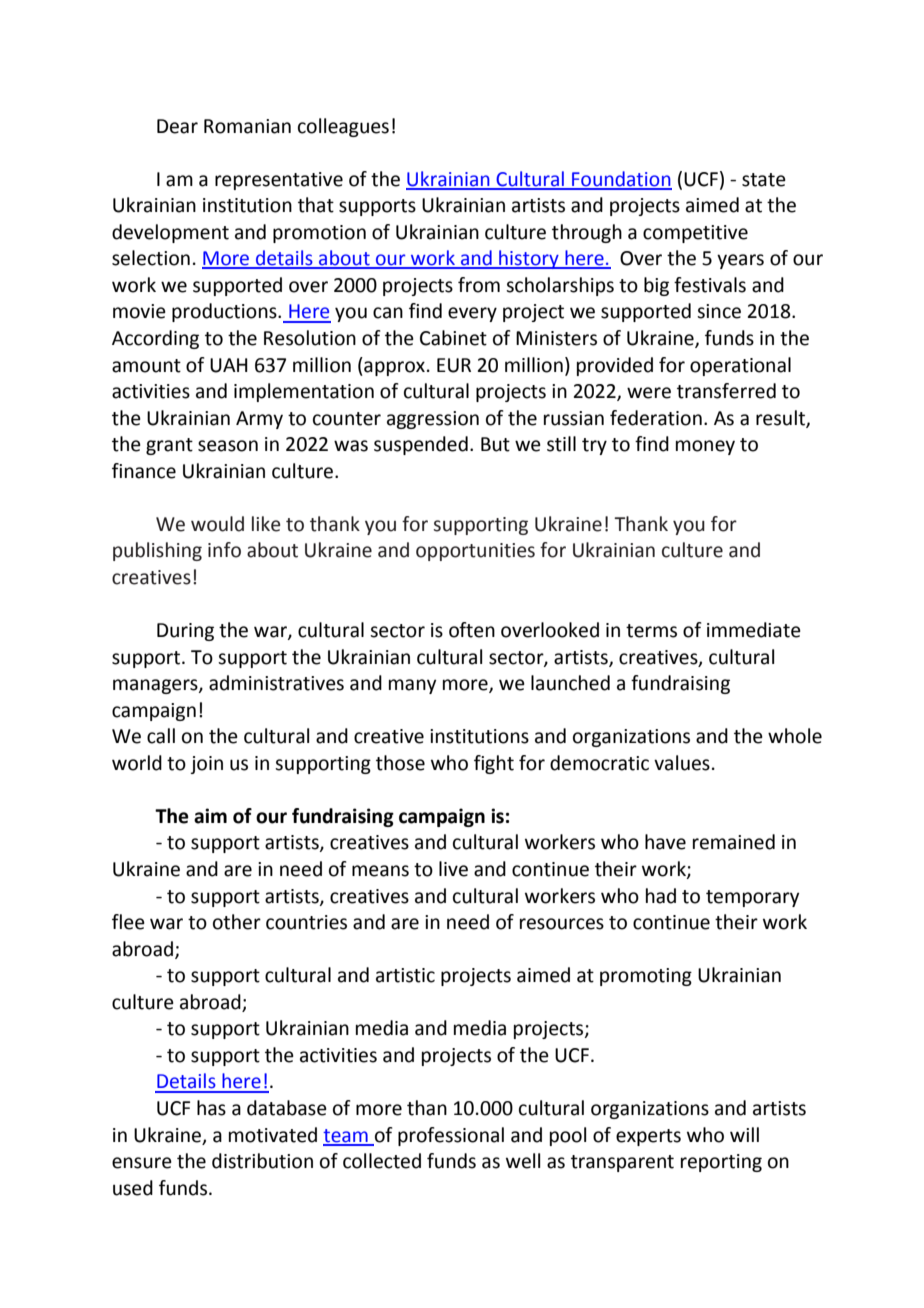 The height and width of the screenshot is (1308, 924). What do you see at coordinates (764, 180) in the screenshot?
I see `state` at bounding box center [764, 180].
